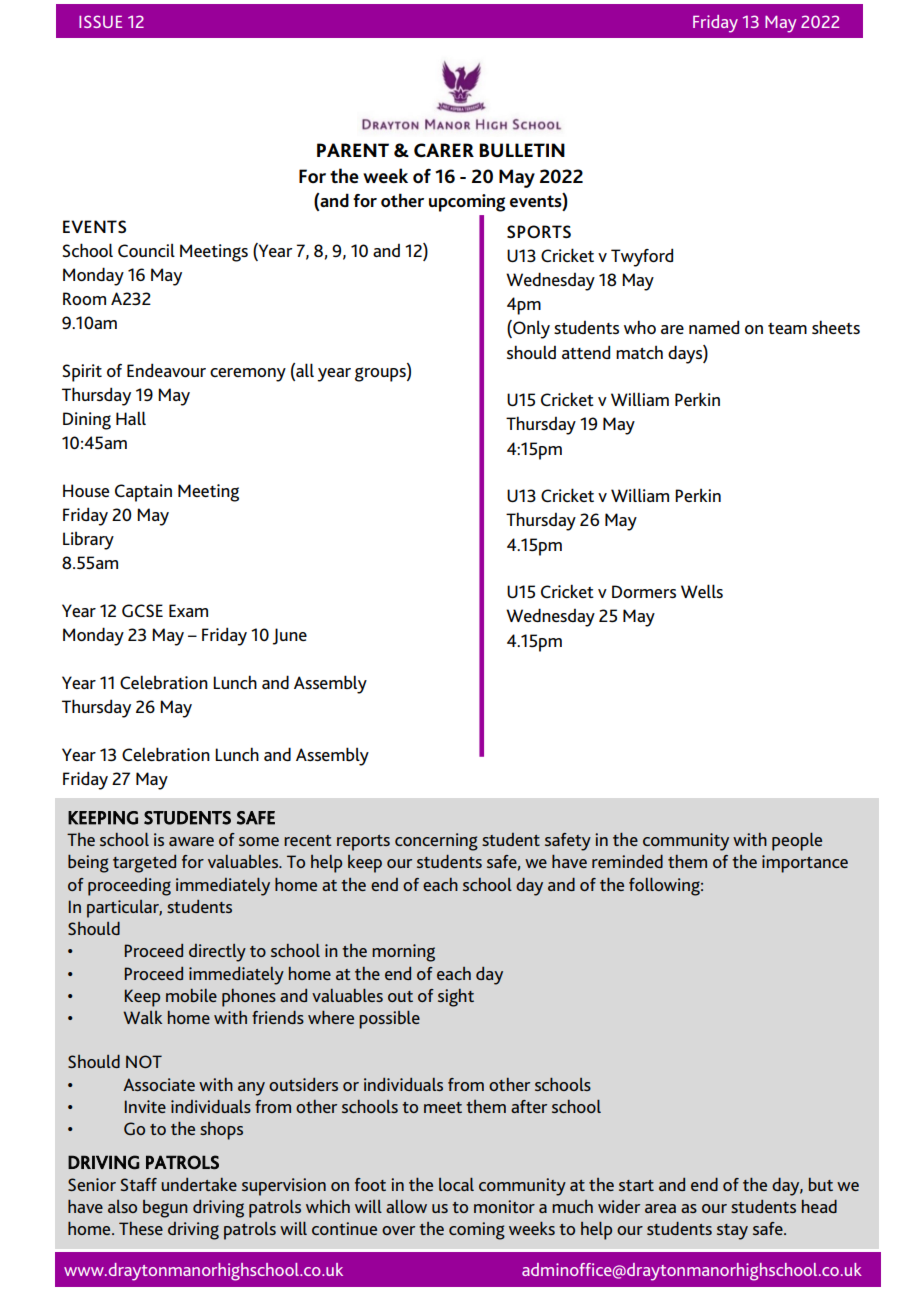  Describe the element at coordinates (444, 150) in the image. I see `CARER` at that location.
